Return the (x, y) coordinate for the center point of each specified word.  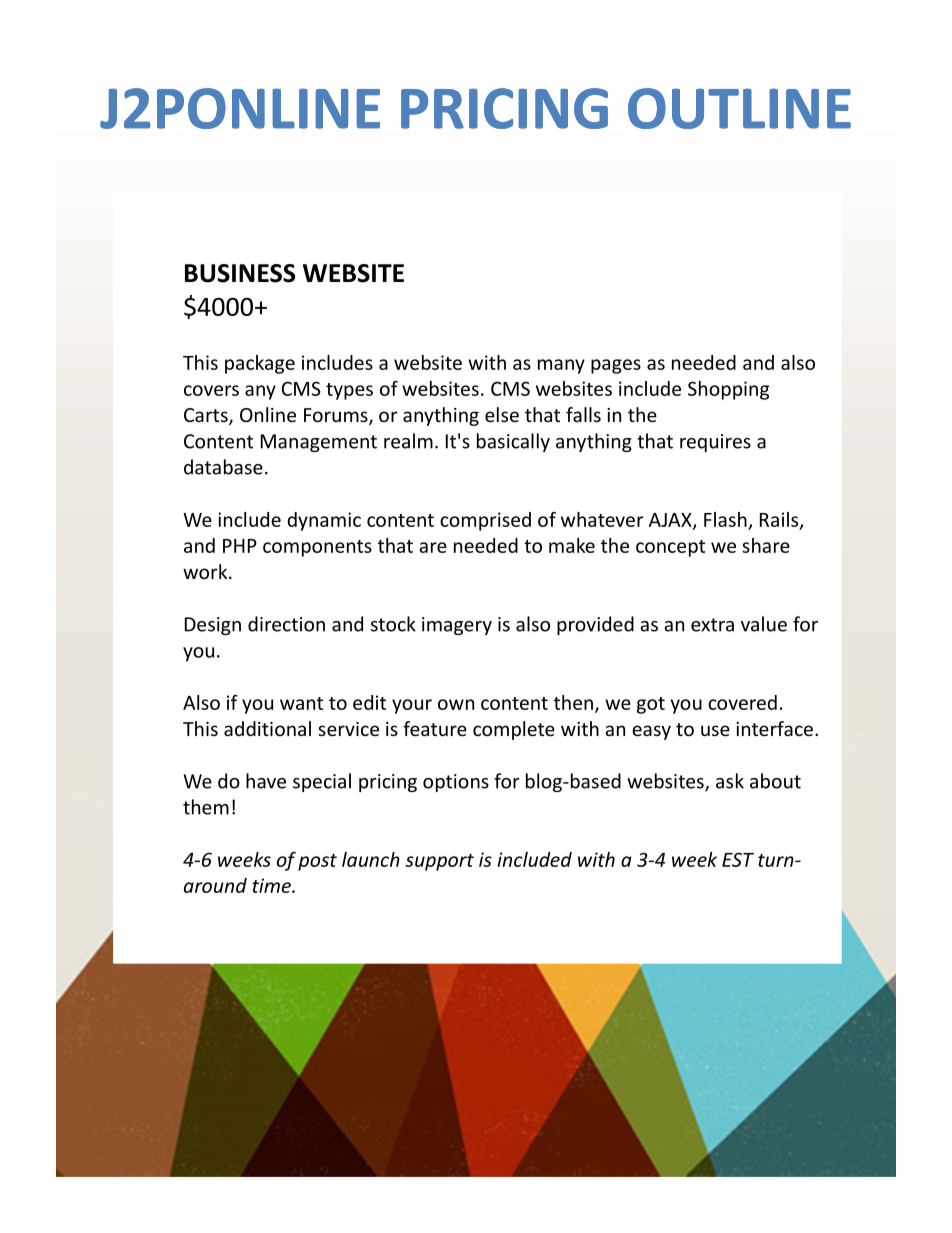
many (561, 366)
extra (712, 625)
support (439, 862)
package (260, 364)
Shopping (728, 390)
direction (286, 624)
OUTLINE (739, 108)
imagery (457, 626)
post (317, 862)
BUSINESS (240, 273)
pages (616, 366)
